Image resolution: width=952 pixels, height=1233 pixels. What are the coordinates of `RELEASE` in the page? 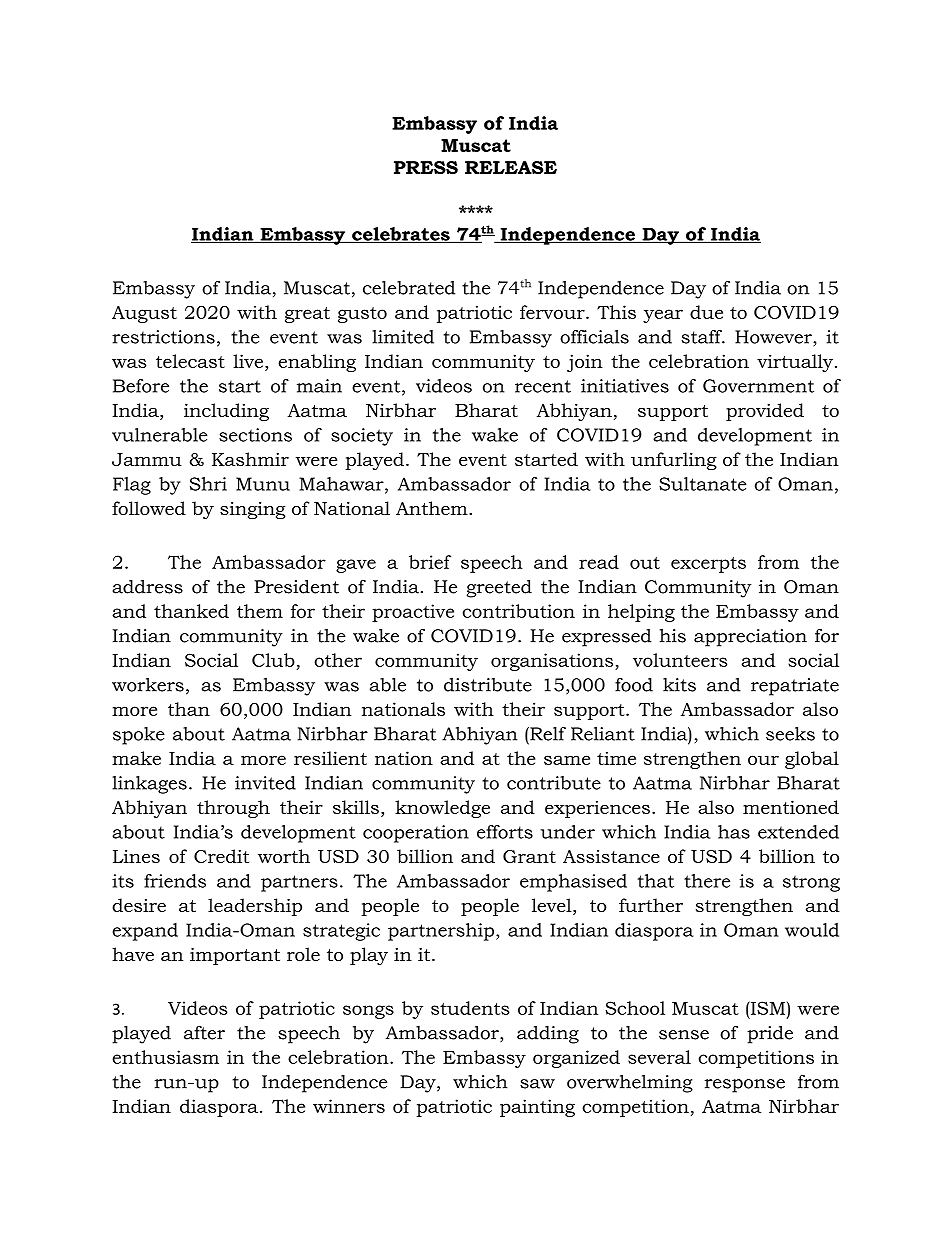 It's located at (511, 167).
